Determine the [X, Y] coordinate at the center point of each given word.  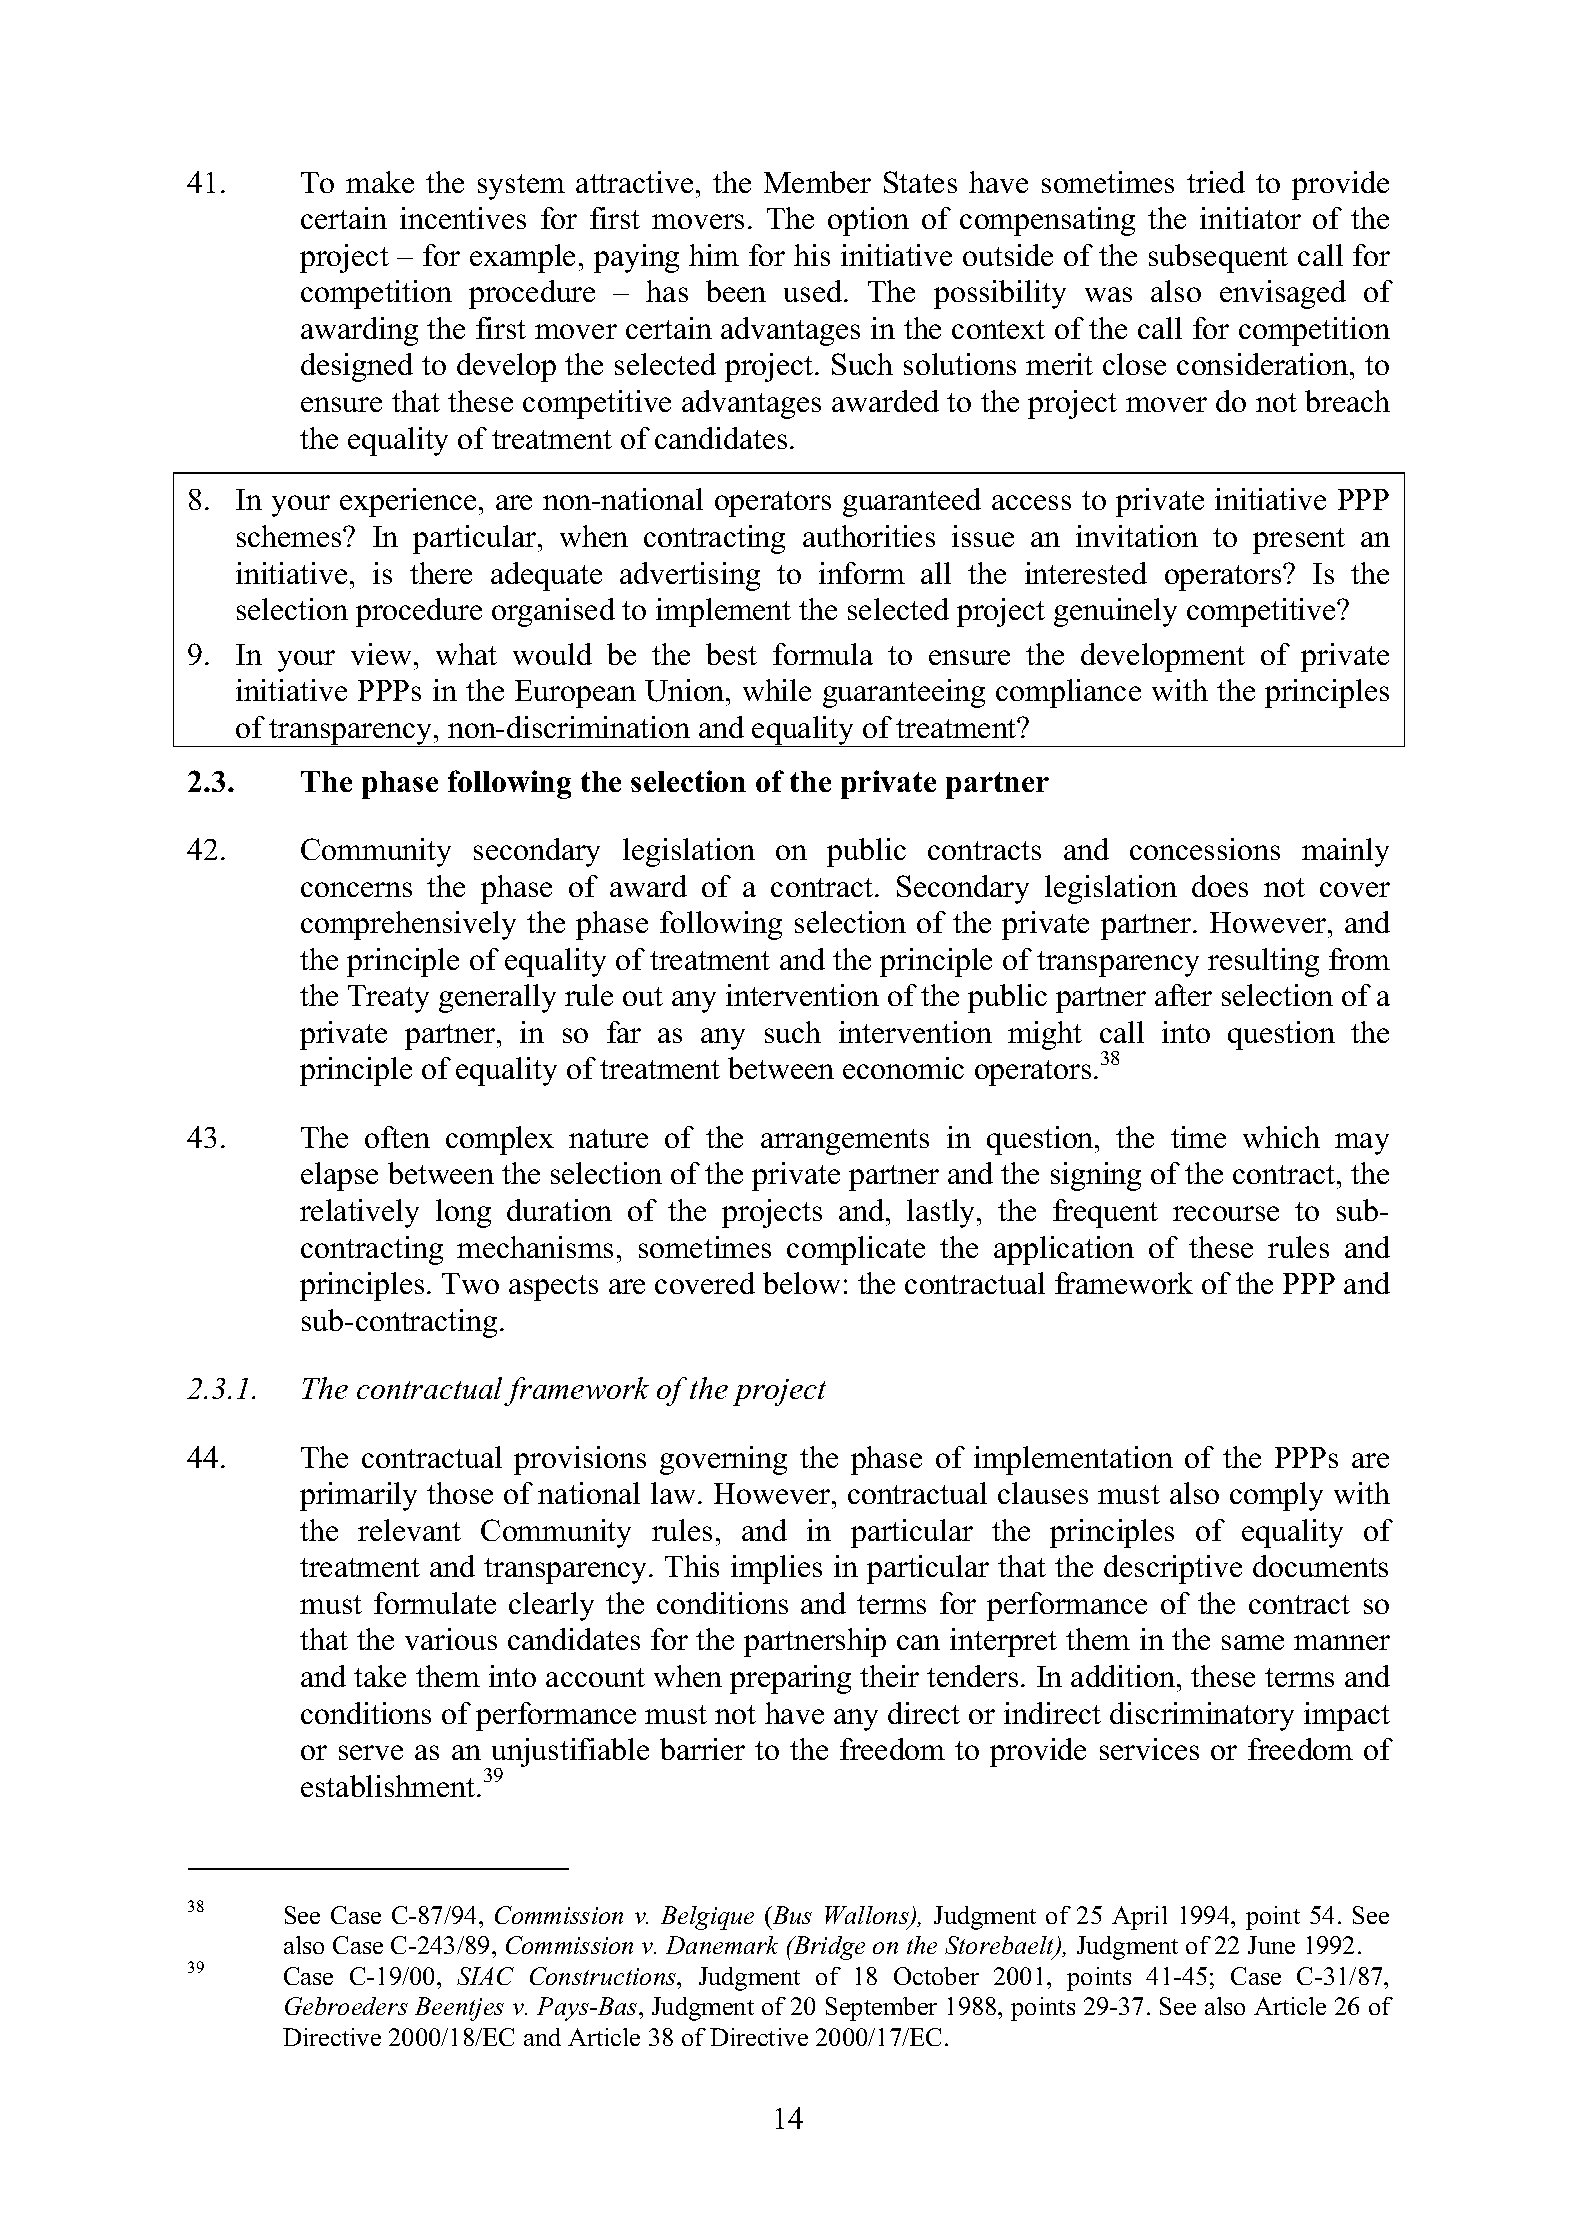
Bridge [828, 1948]
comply [1276, 1496]
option [868, 221]
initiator [1250, 218]
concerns [356, 889]
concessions [1205, 849]
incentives [463, 218]
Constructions [604, 1976]
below [801, 1283]
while [777, 690]
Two [470, 1283]
